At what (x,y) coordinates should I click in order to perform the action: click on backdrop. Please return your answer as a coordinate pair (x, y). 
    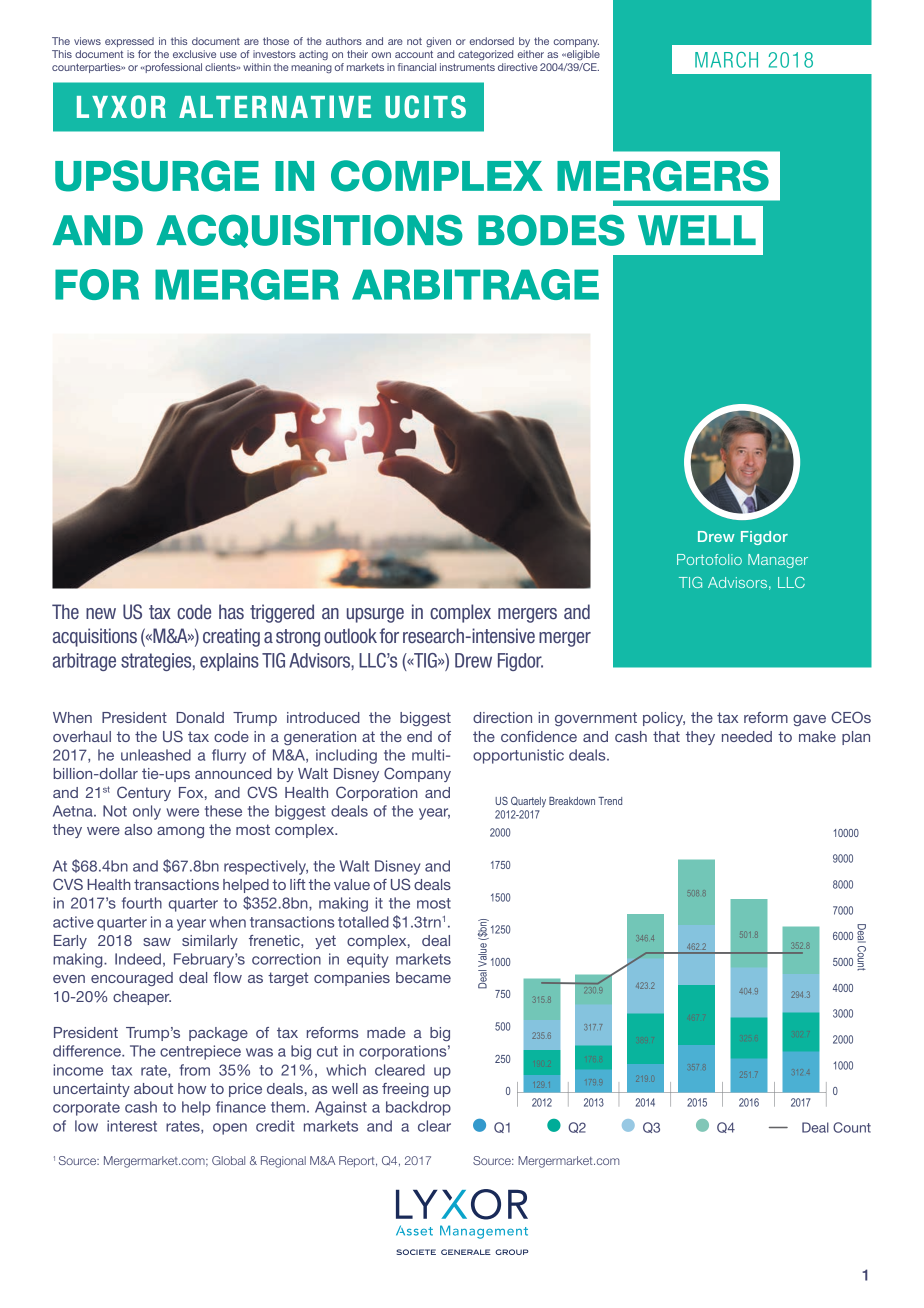
    Looking at the image, I should click on (418, 1108).
